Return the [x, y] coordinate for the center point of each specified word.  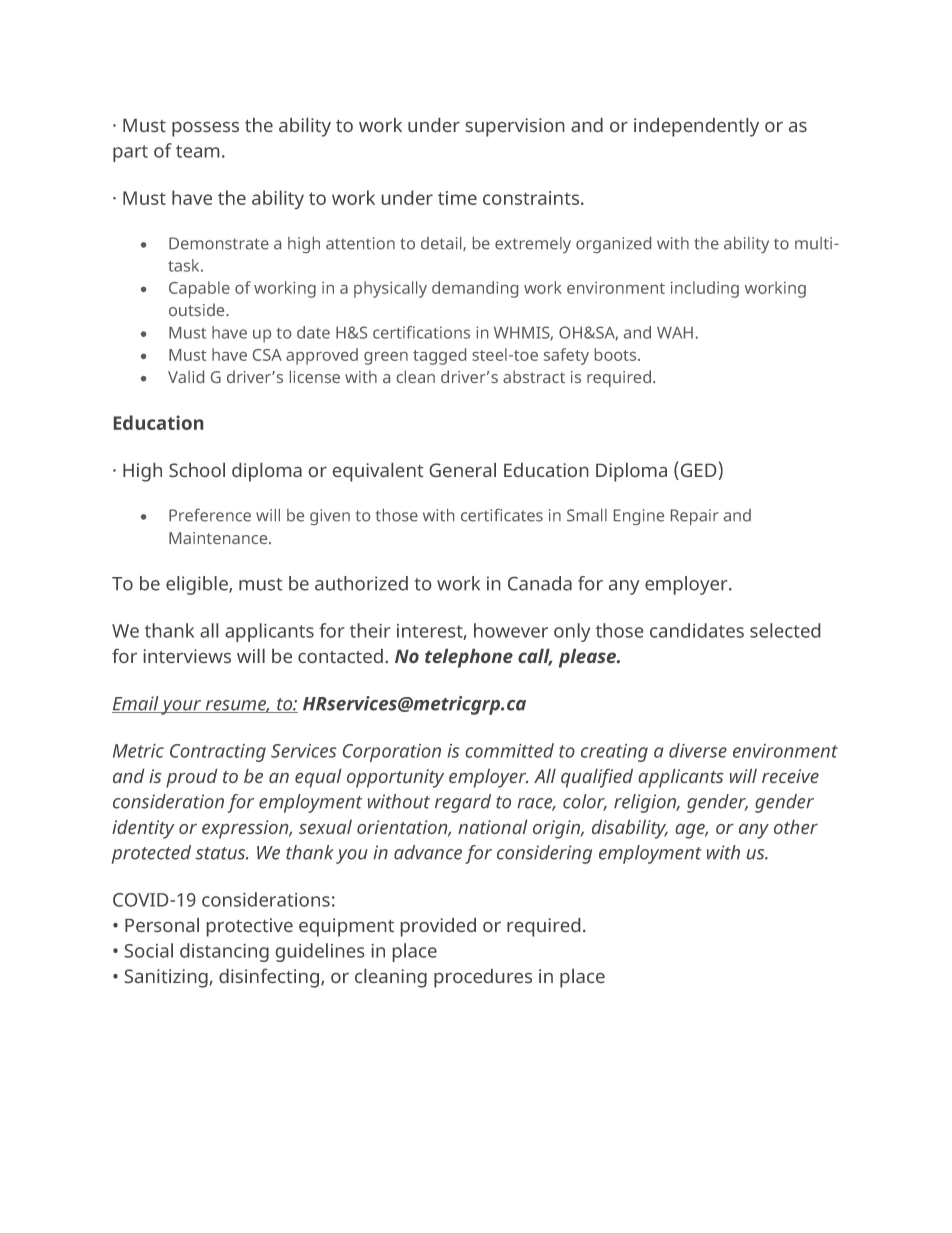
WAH [675, 333]
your [182, 707]
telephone [469, 658]
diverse [698, 750]
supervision [515, 127]
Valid [186, 376]
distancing [224, 952]
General [463, 470]
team [197, 151]
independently [696, 127]
